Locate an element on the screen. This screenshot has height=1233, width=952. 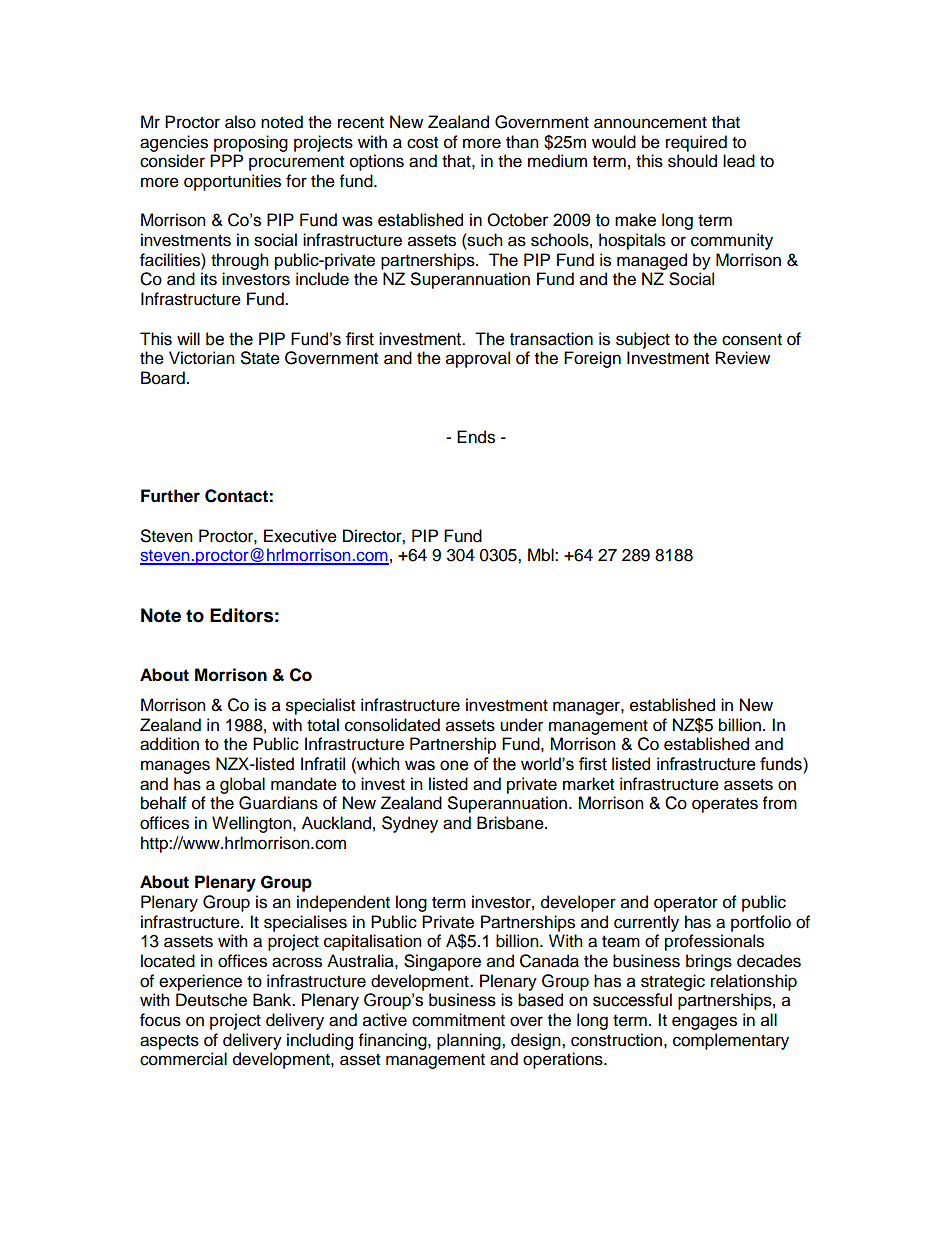
PPP is located at coordinates (226, 160).
